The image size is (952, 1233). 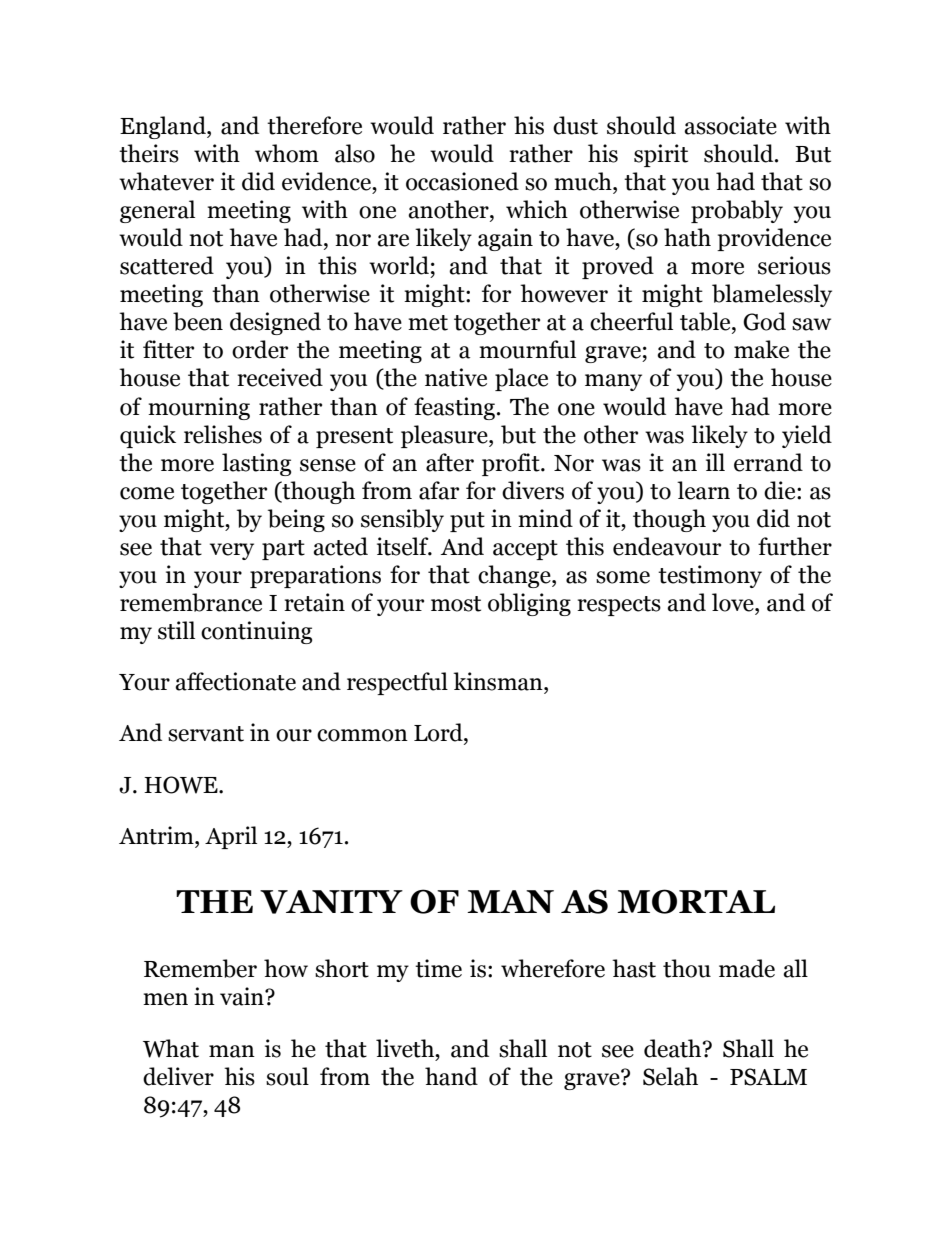 I want to click on occasioned, so click(x=462, y=181).
